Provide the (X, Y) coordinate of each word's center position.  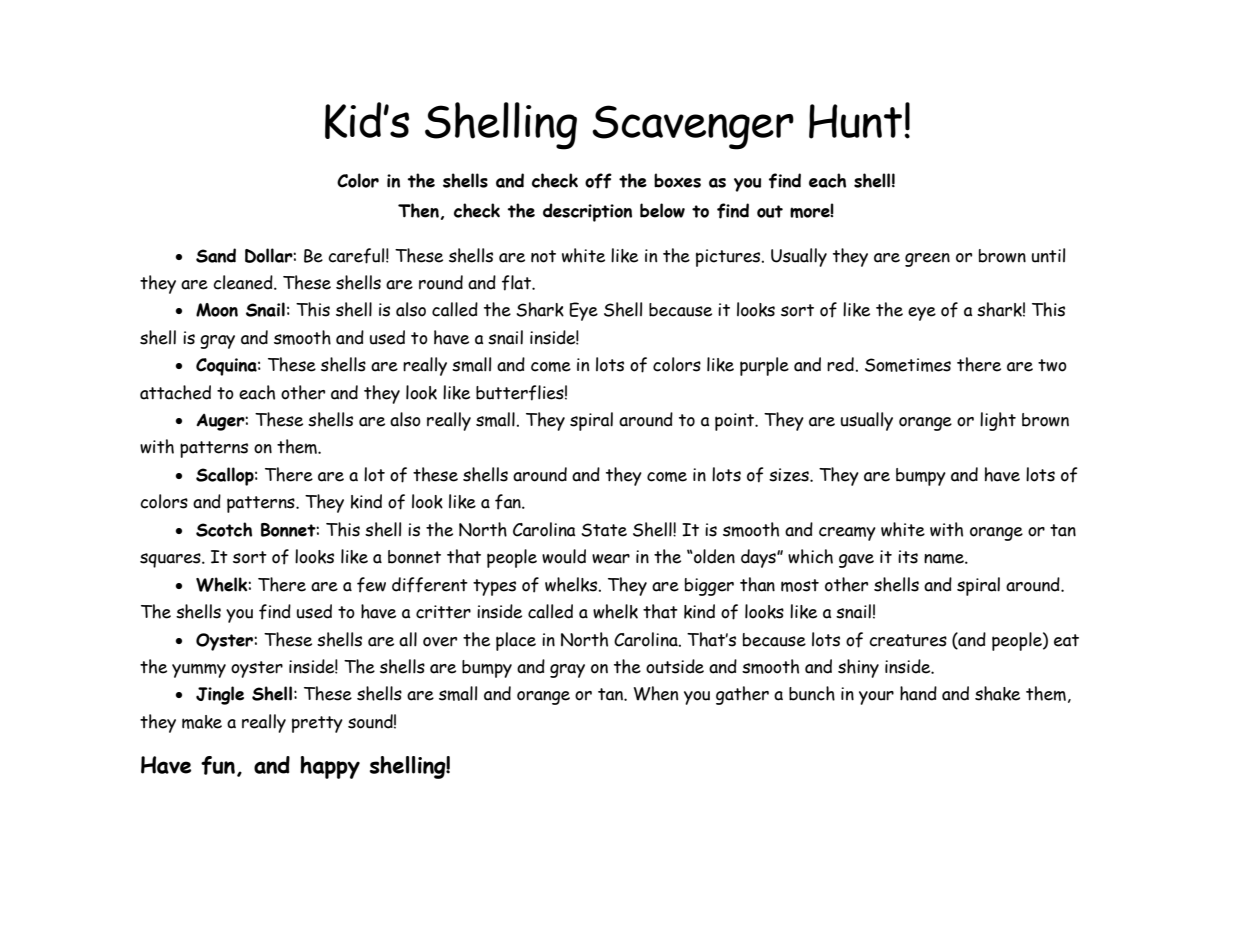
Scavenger (693, 127)
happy (330, 767)
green (927, 260)
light (998, 421)
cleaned (244, 282)
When (656, 693)
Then (418, 210)
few (371, 585)
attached (175, 392)
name (945, 558)
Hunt (855, 121)
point (736, 422)
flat (517, 283)
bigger (709, 587)
